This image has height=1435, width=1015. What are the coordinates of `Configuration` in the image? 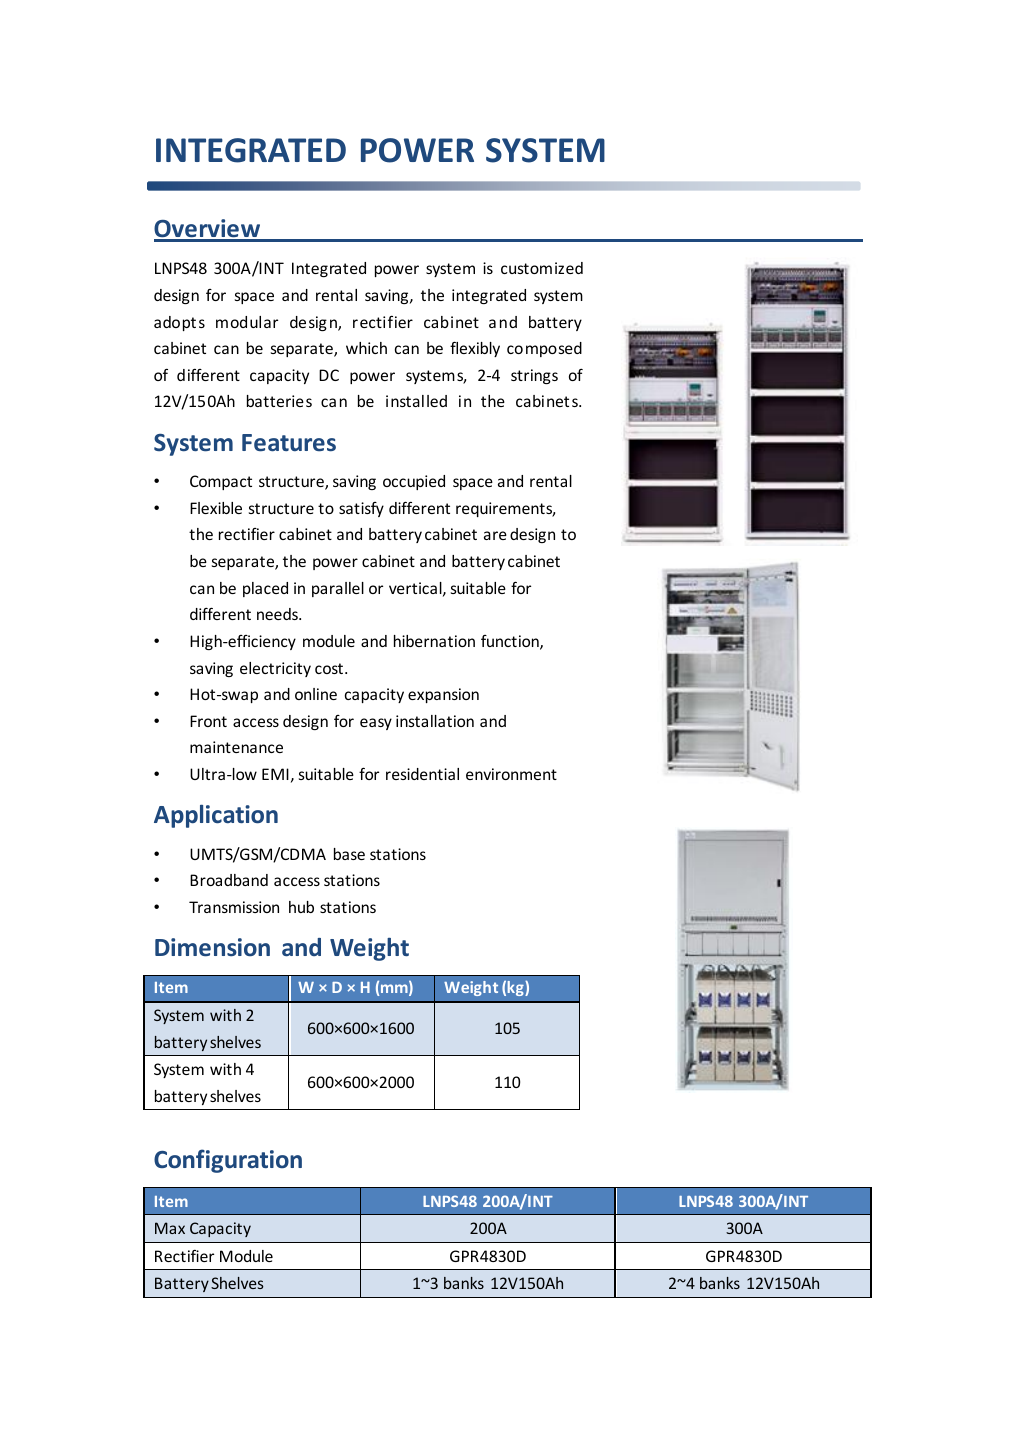 It's located at (228, 1161).
